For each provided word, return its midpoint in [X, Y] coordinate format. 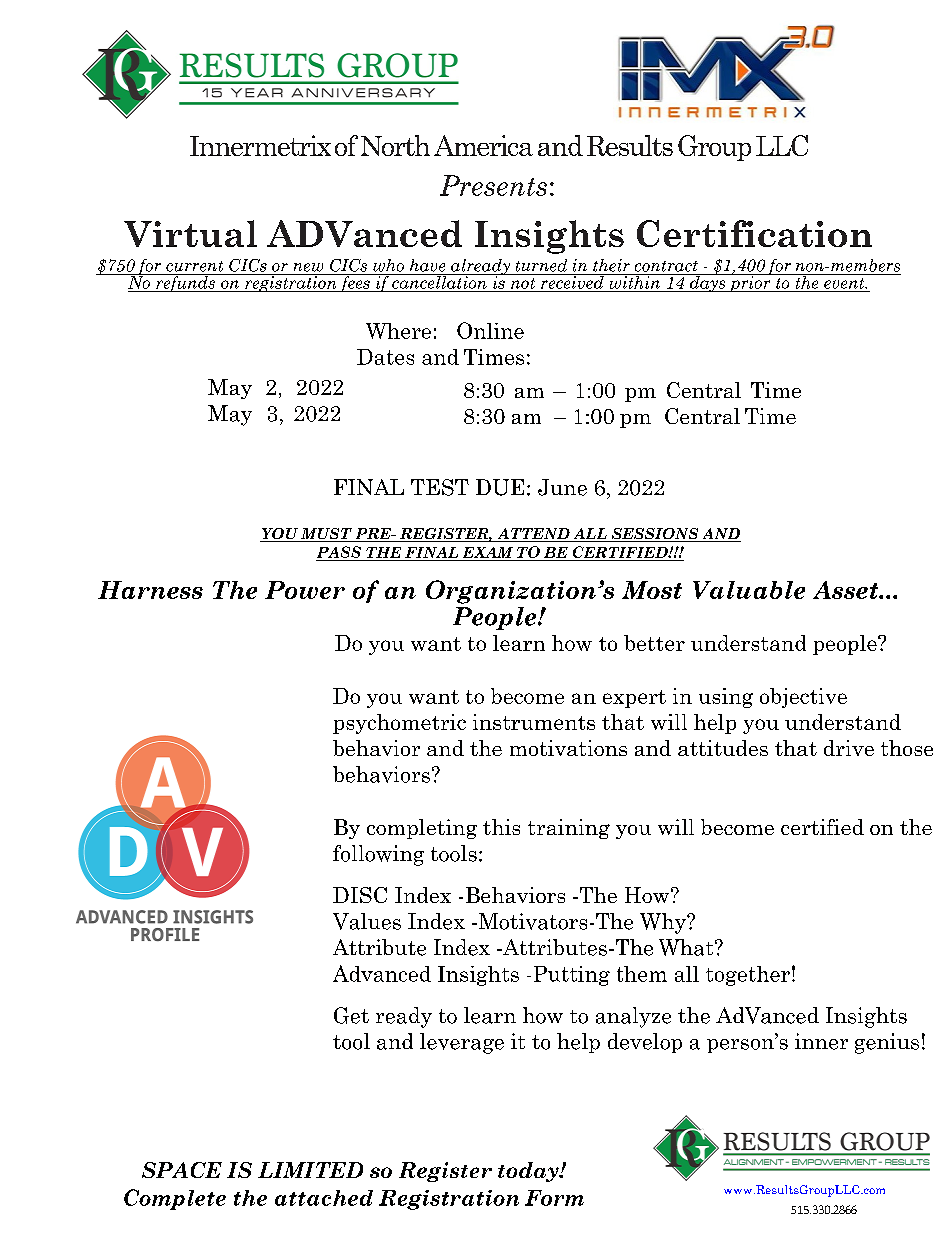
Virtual [190, 233]
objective [803, 698]
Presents [493, 185]
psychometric [399, 724]
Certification [754, 233]
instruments [534, 722]
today [529, 1172]
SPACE [182, 1170]
